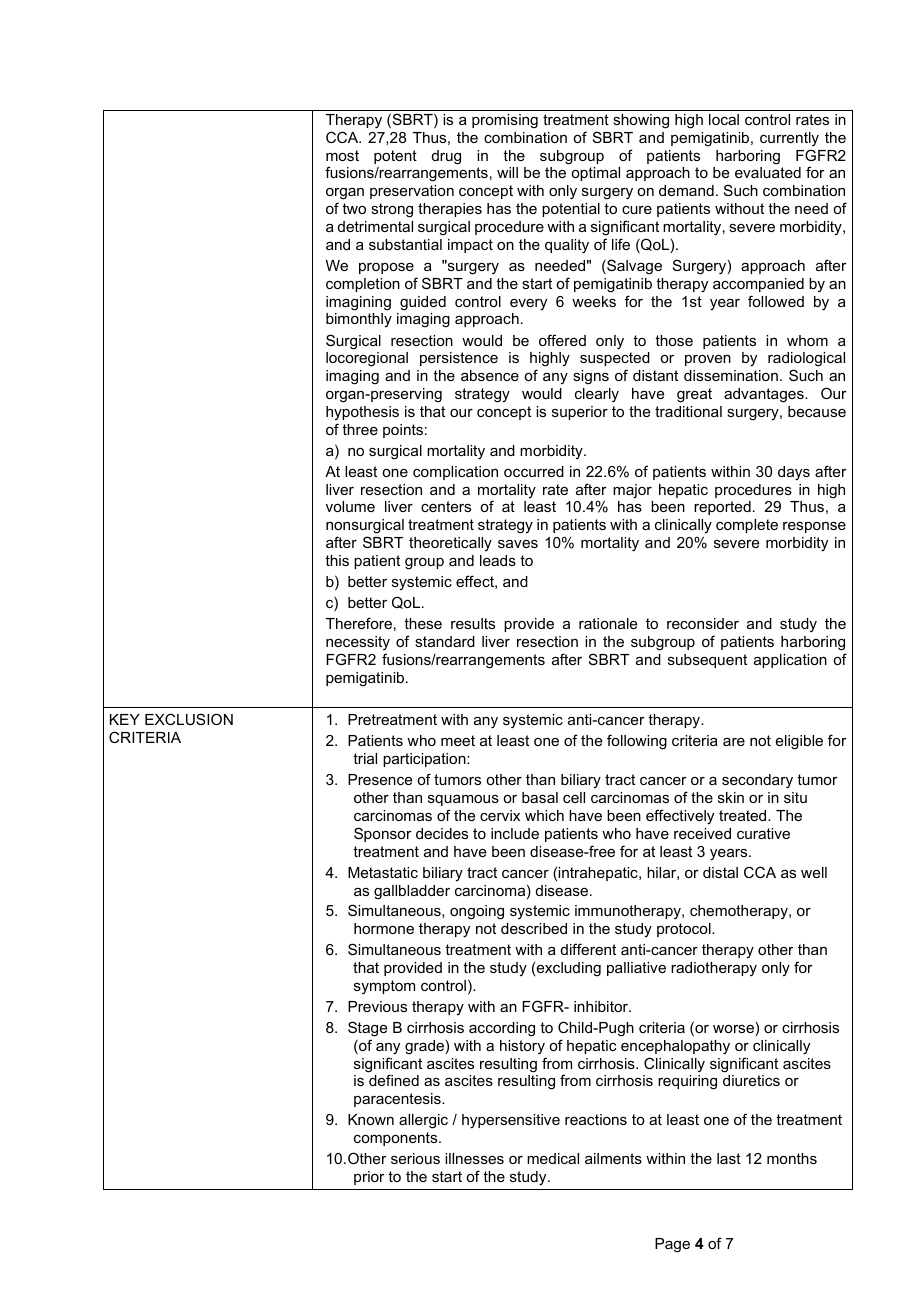 The height and width of the page is (1308, 924). Describe the element at coordinates (189, 719) in the page. I see `EXCLUSION` at that location.
